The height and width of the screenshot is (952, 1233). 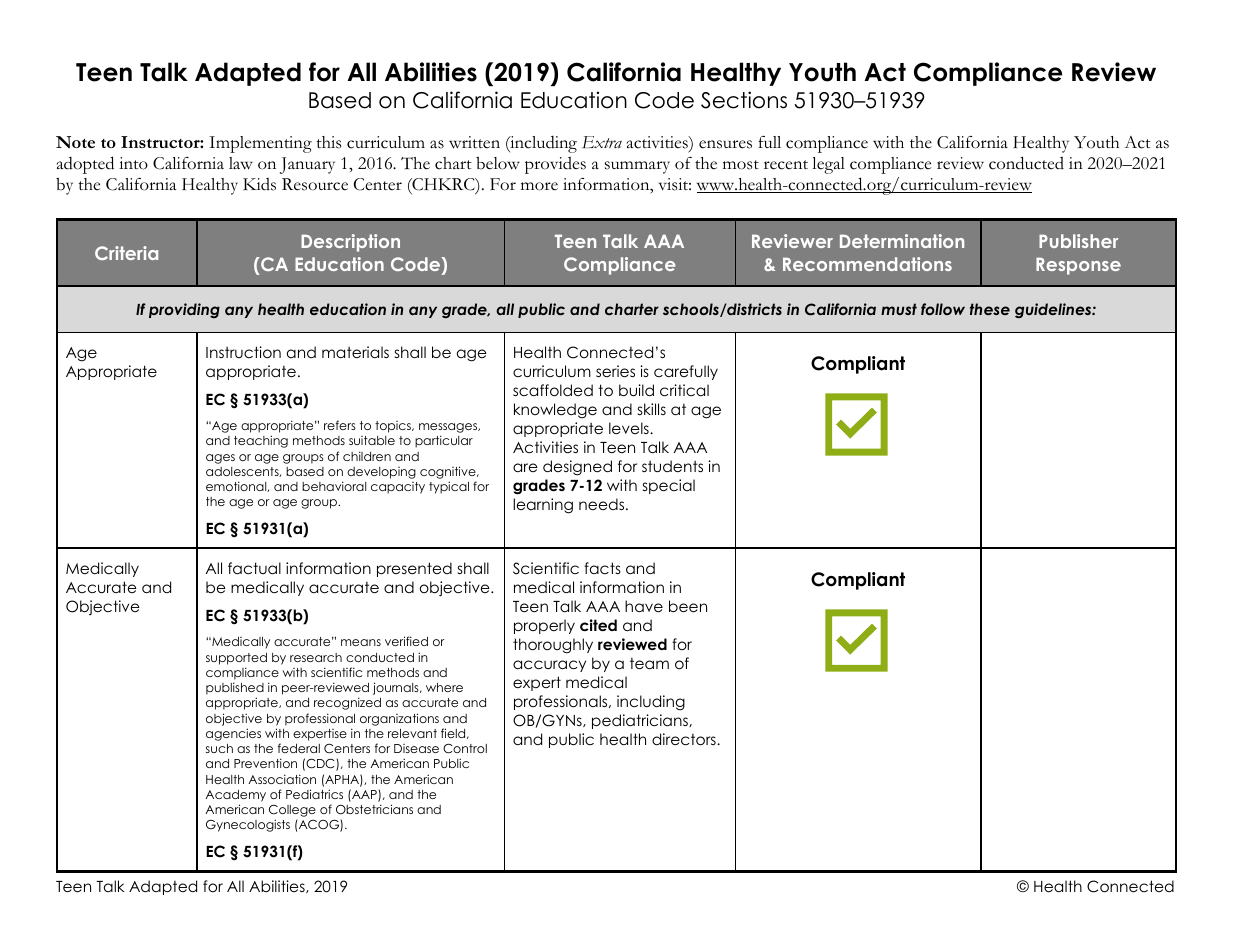 What do you see at coordinates (602, 142) in the screenshot?
I see `Extra` at bounding box center [602, 142].
